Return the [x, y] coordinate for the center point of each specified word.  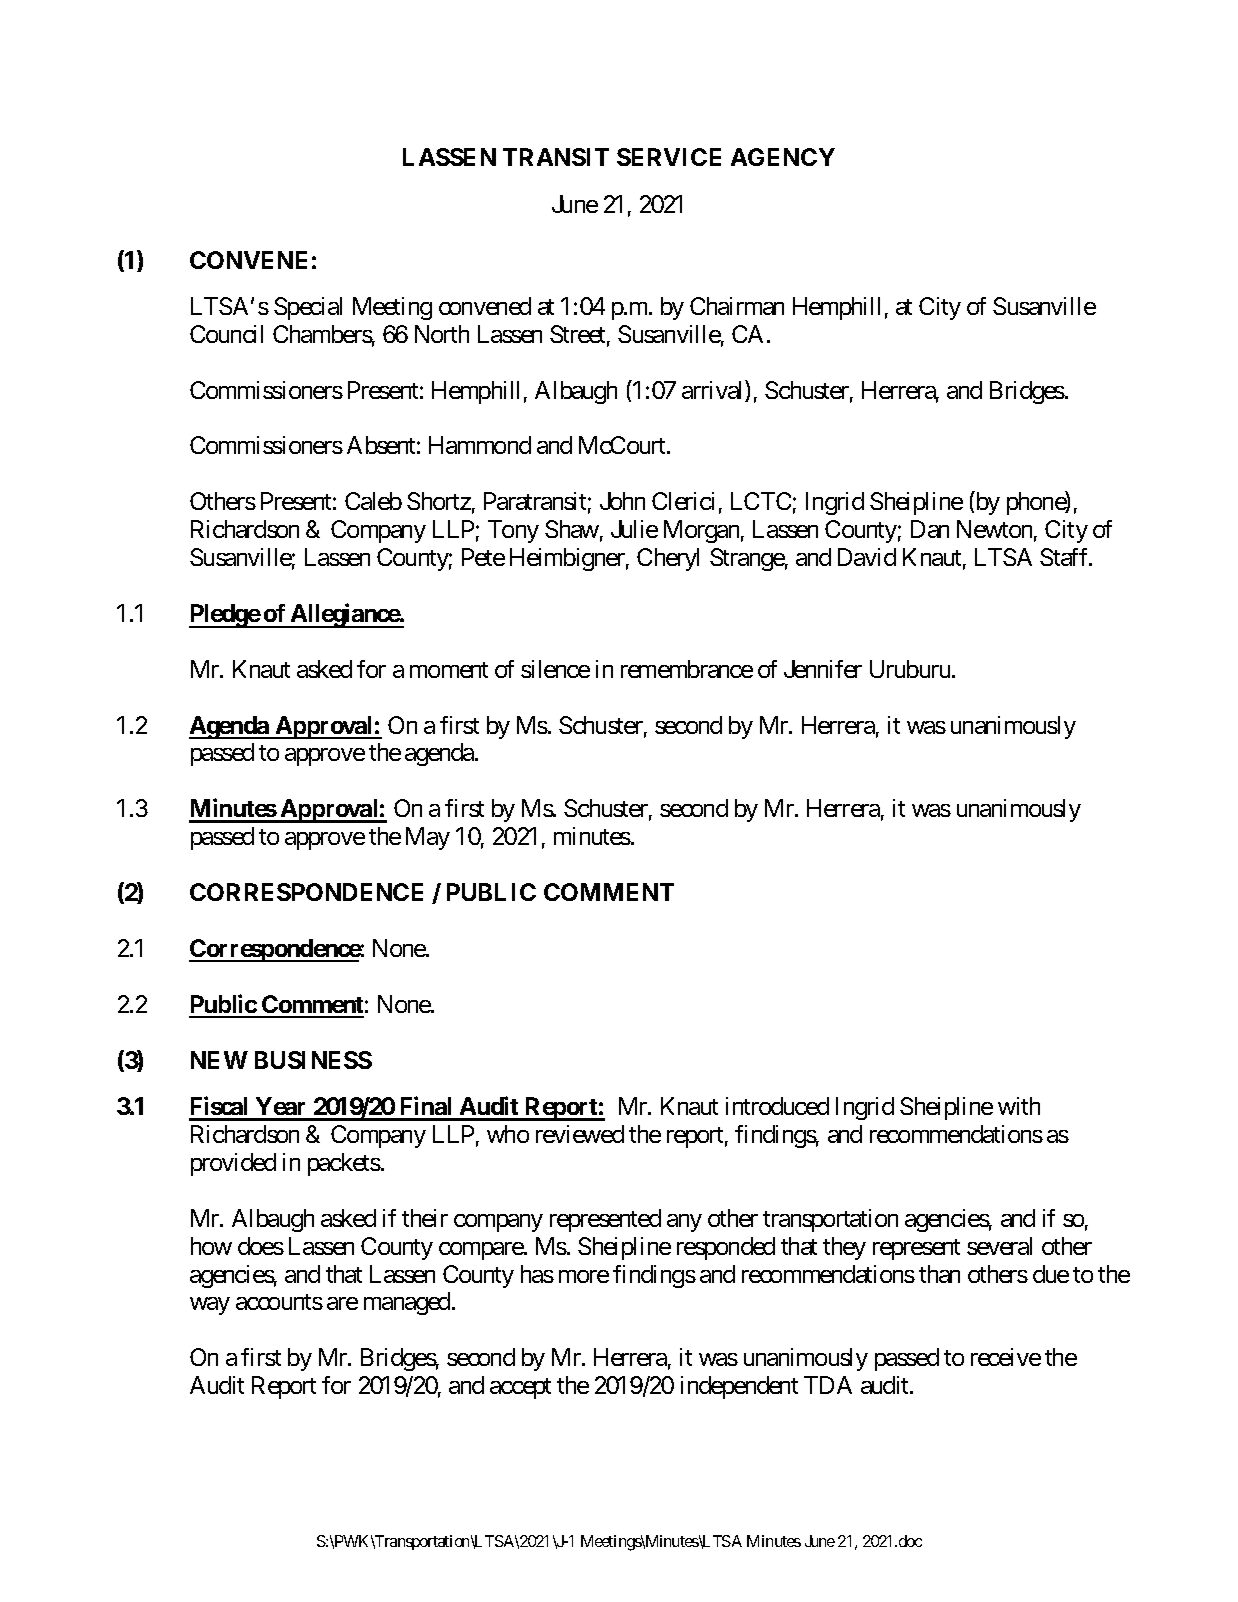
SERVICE [669, 157]
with [1019, 1106]
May [428, 838]
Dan [930, 529]
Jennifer [823, 669]
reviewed [580, 1134]
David [867, 557]
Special [308, 308]
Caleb [373, 501]
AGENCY [783, 157]
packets [344, 1164]
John [622, 501]
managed [407, 1303]
